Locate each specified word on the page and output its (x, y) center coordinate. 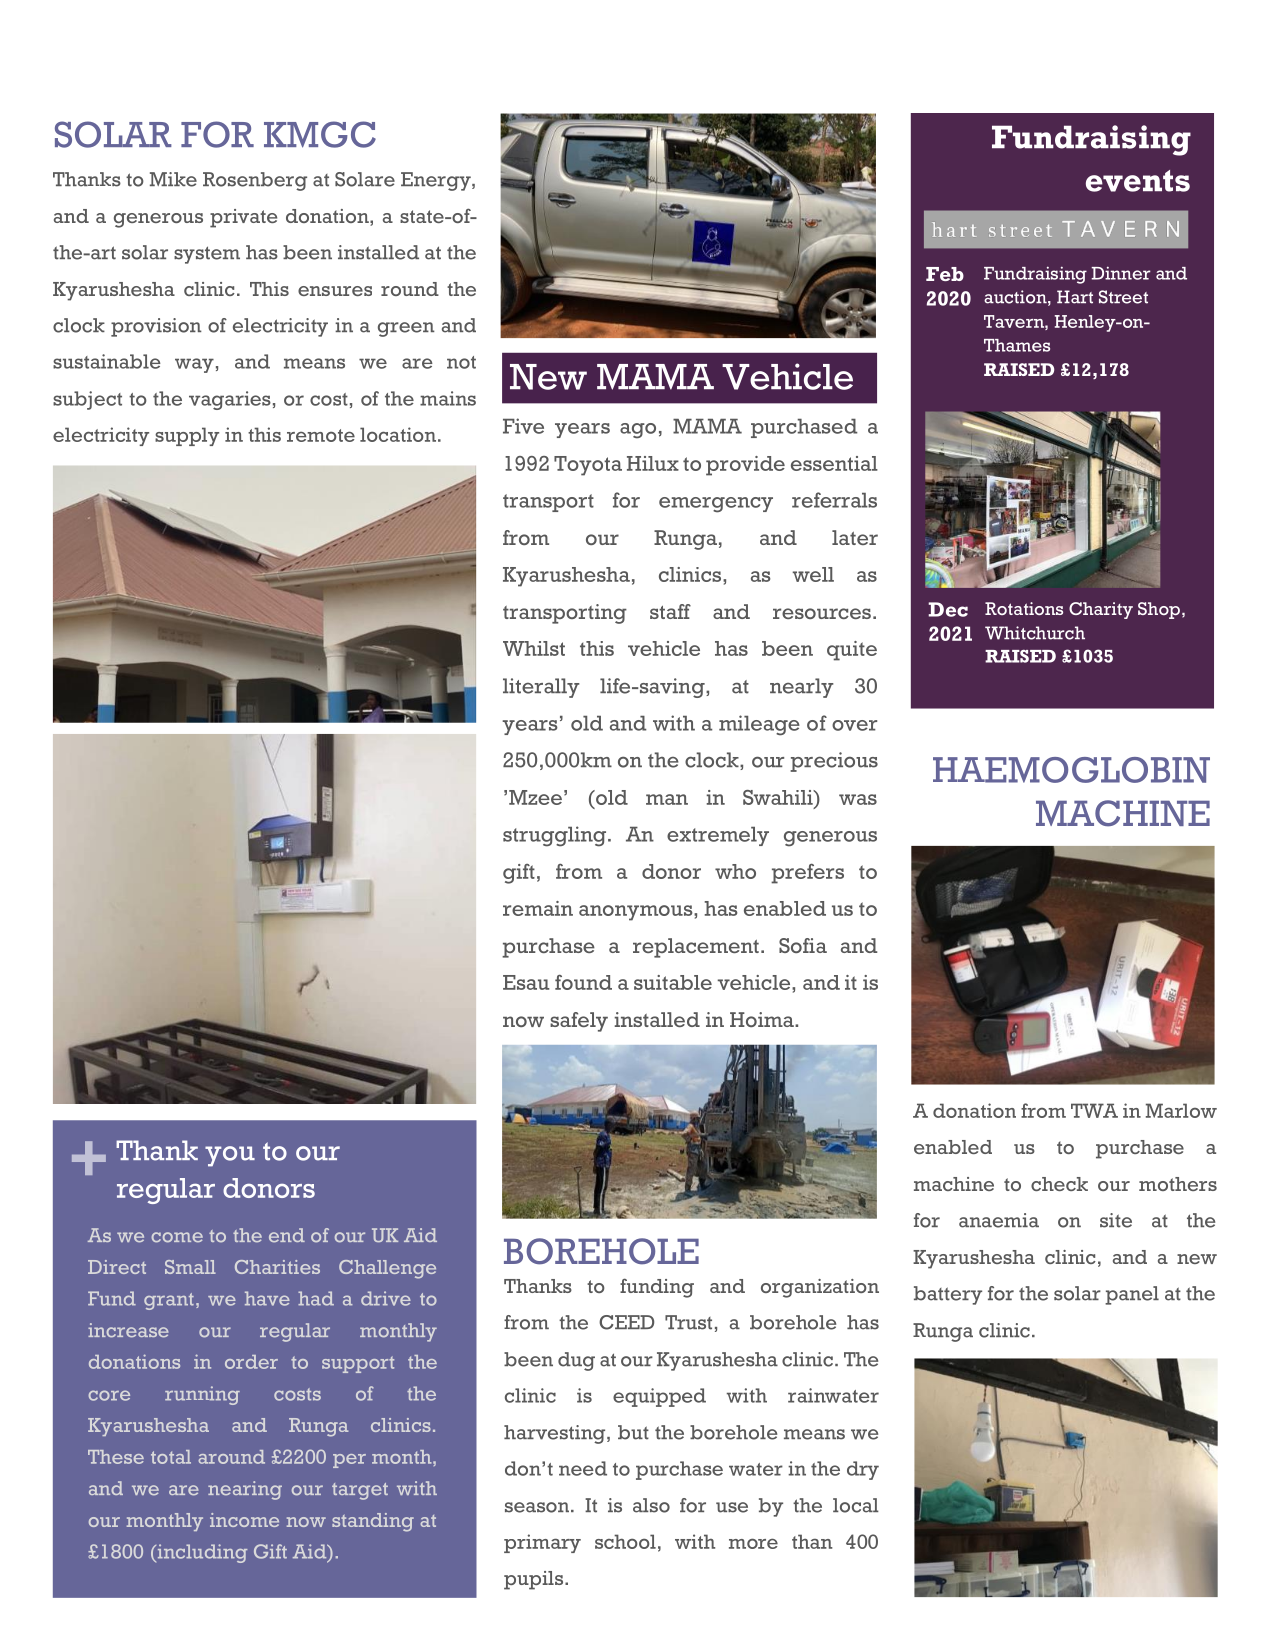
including (201, 1553)
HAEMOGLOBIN (1071, 770)
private (243, 218)
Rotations (1024, 608)
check (1059, 1184)
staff (670, 611)
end (287, 1235)
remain (538, 908)
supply (187, 436)
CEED (626, 1322)
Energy (437, 181)
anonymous (637, 913)
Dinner (1121, 273)
